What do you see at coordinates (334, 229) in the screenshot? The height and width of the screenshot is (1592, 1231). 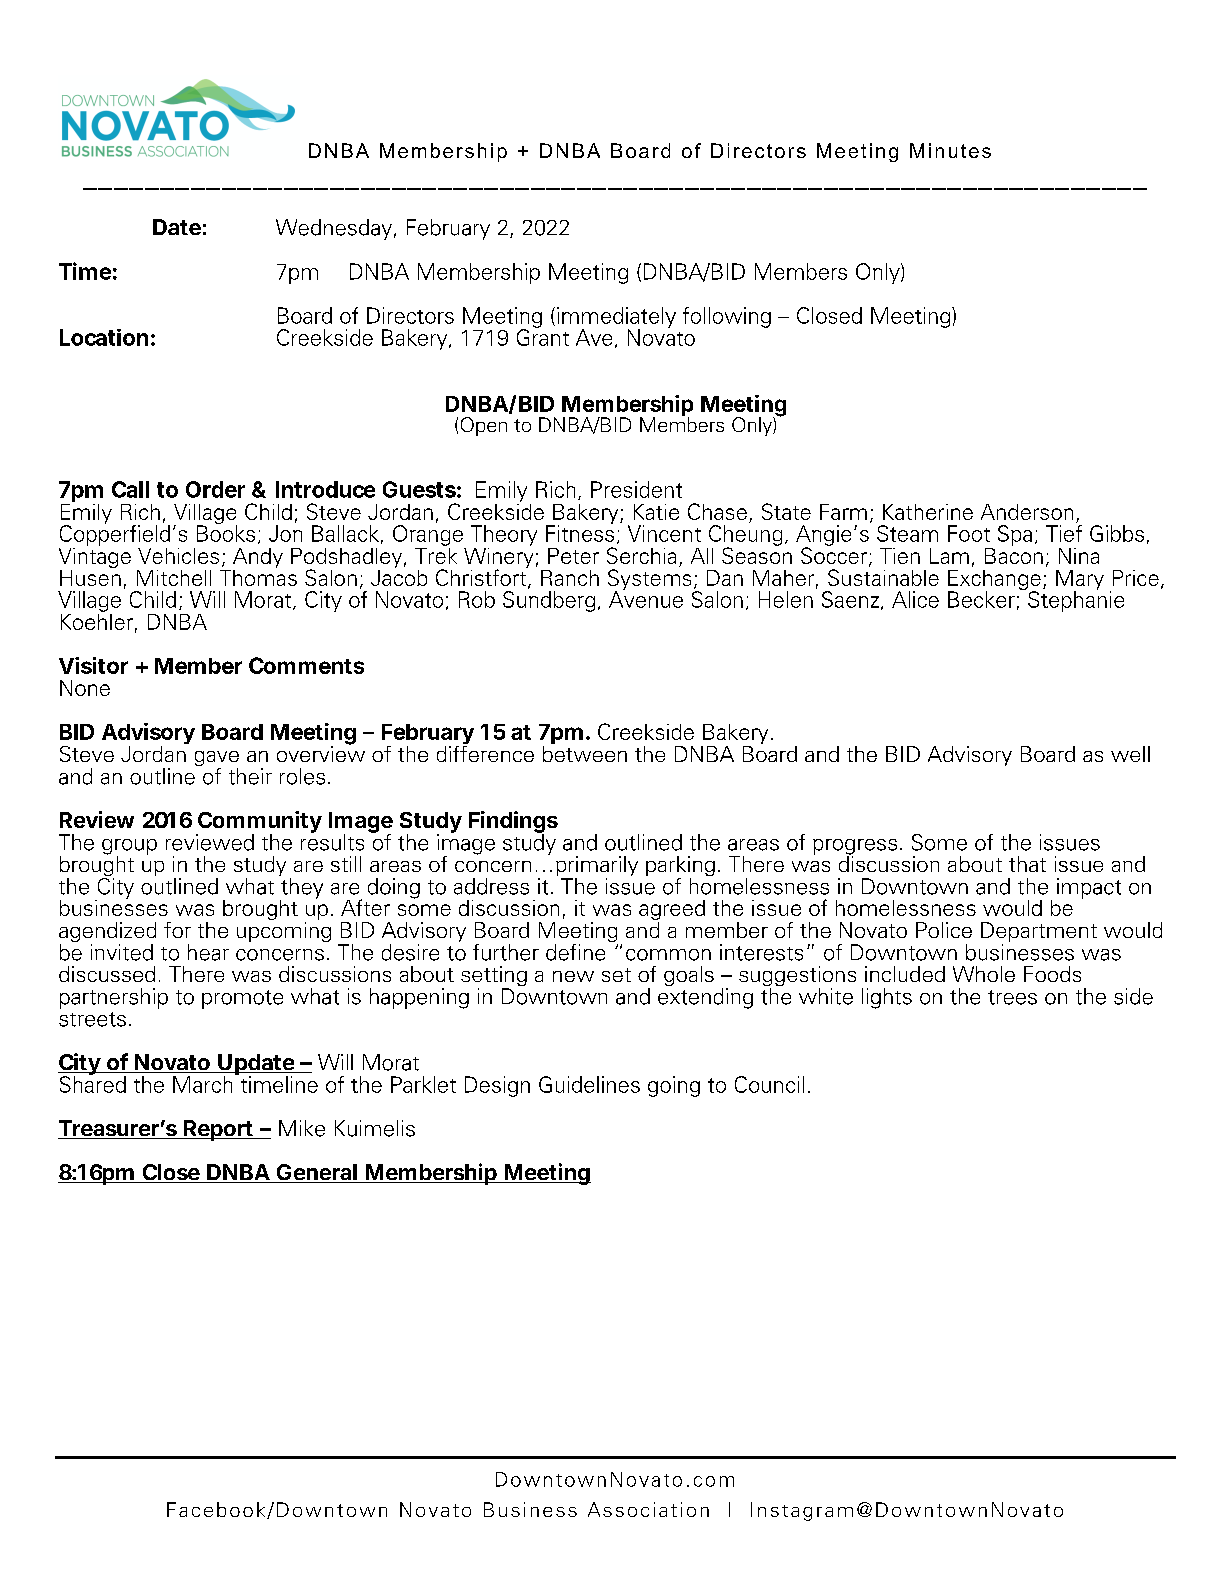 I see `Wednesday` at bounding box center [334, 229].
